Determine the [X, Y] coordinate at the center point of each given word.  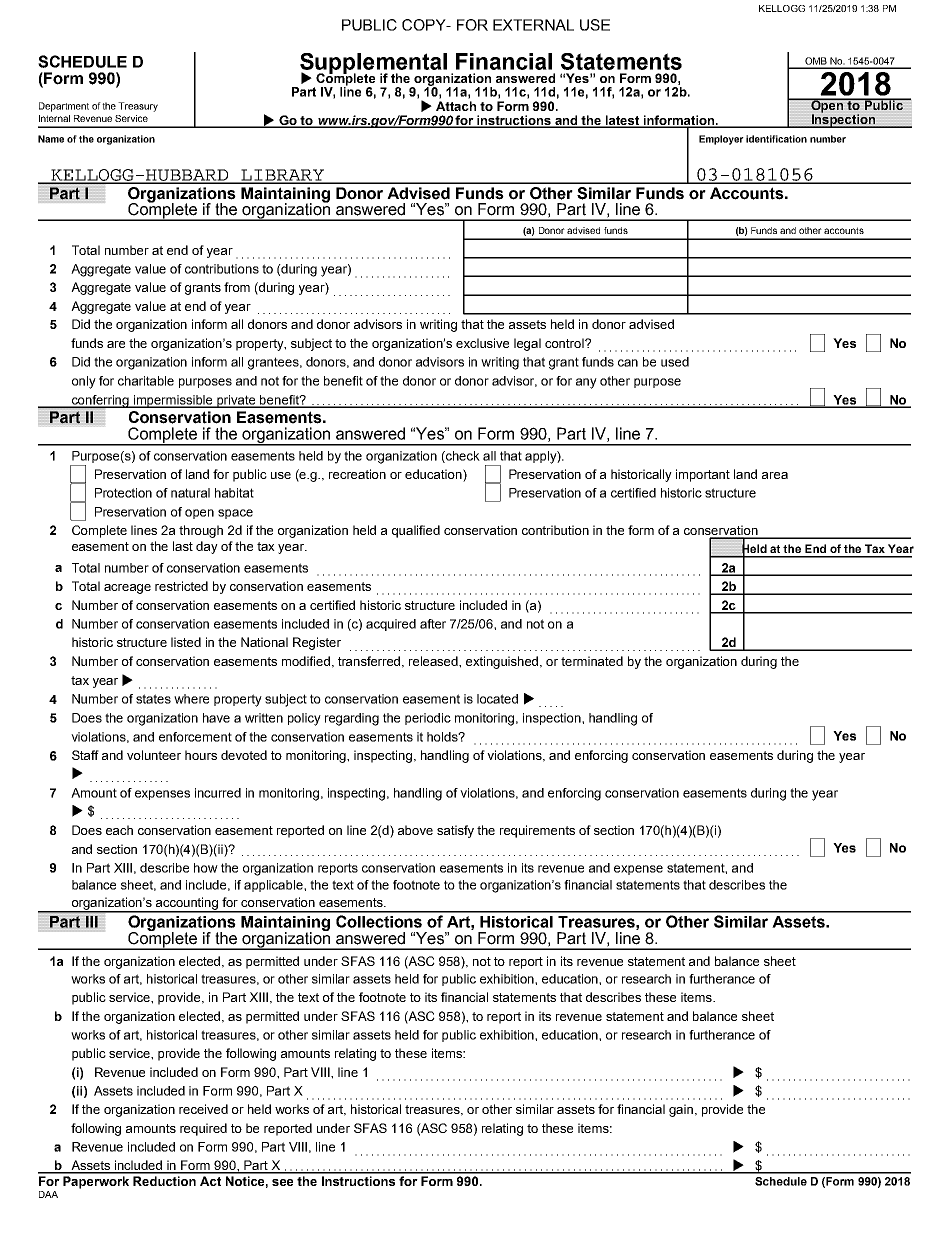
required [203, 1129]
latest [623, 121]
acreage [127, 589]
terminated [592, 661]
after [433, 624]
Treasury [138, 107]
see [282, 1182]
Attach [456, 106]
